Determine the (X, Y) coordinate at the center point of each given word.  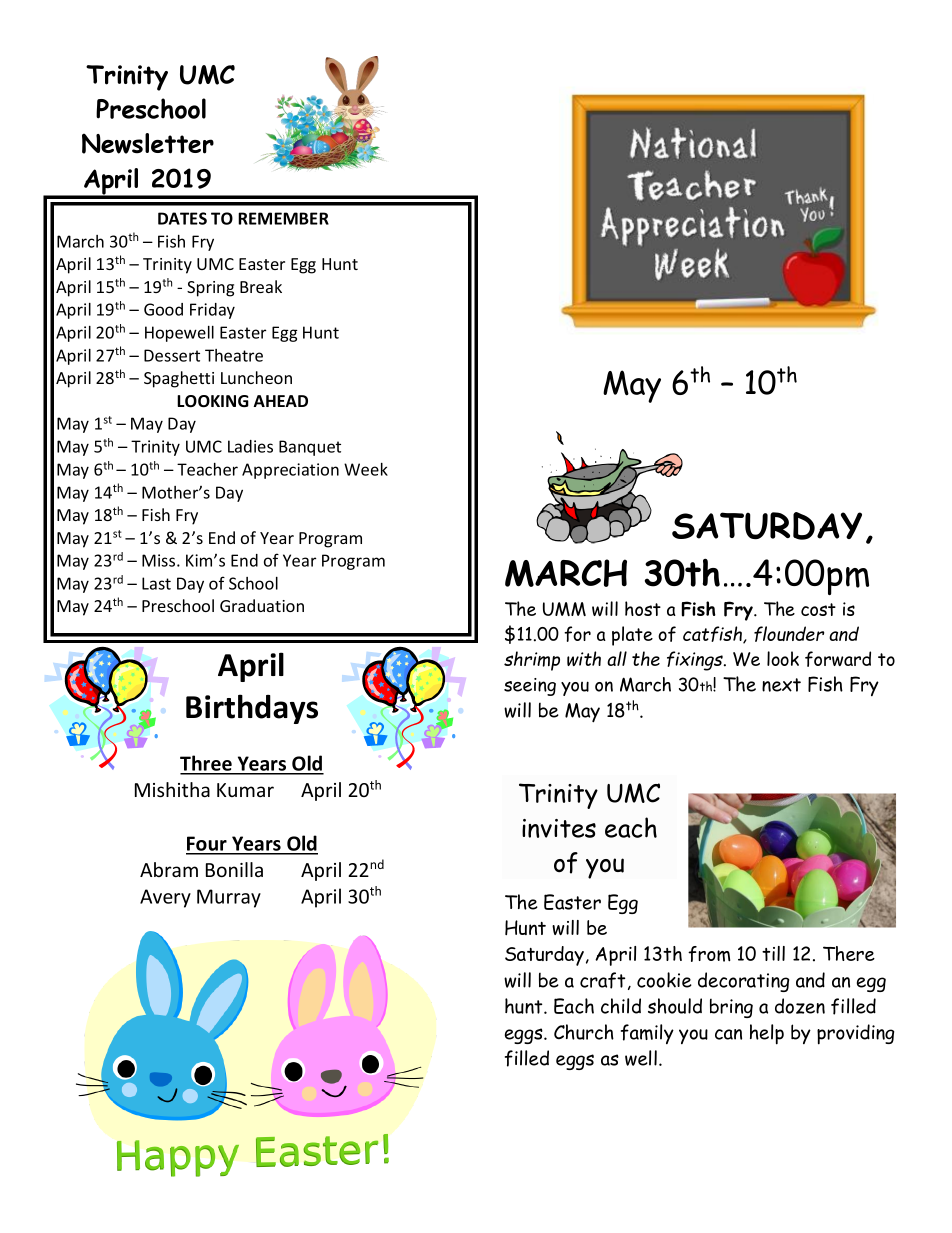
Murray (229, 898)
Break (261, 286)
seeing (530, 687)
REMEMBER (283, 218)
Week (366, 469)
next (781, 685)
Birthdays (252, 709)
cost (818, 609)
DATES (182, 218)
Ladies (250, 446)
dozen (800, 1006)
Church (584, 1032)
